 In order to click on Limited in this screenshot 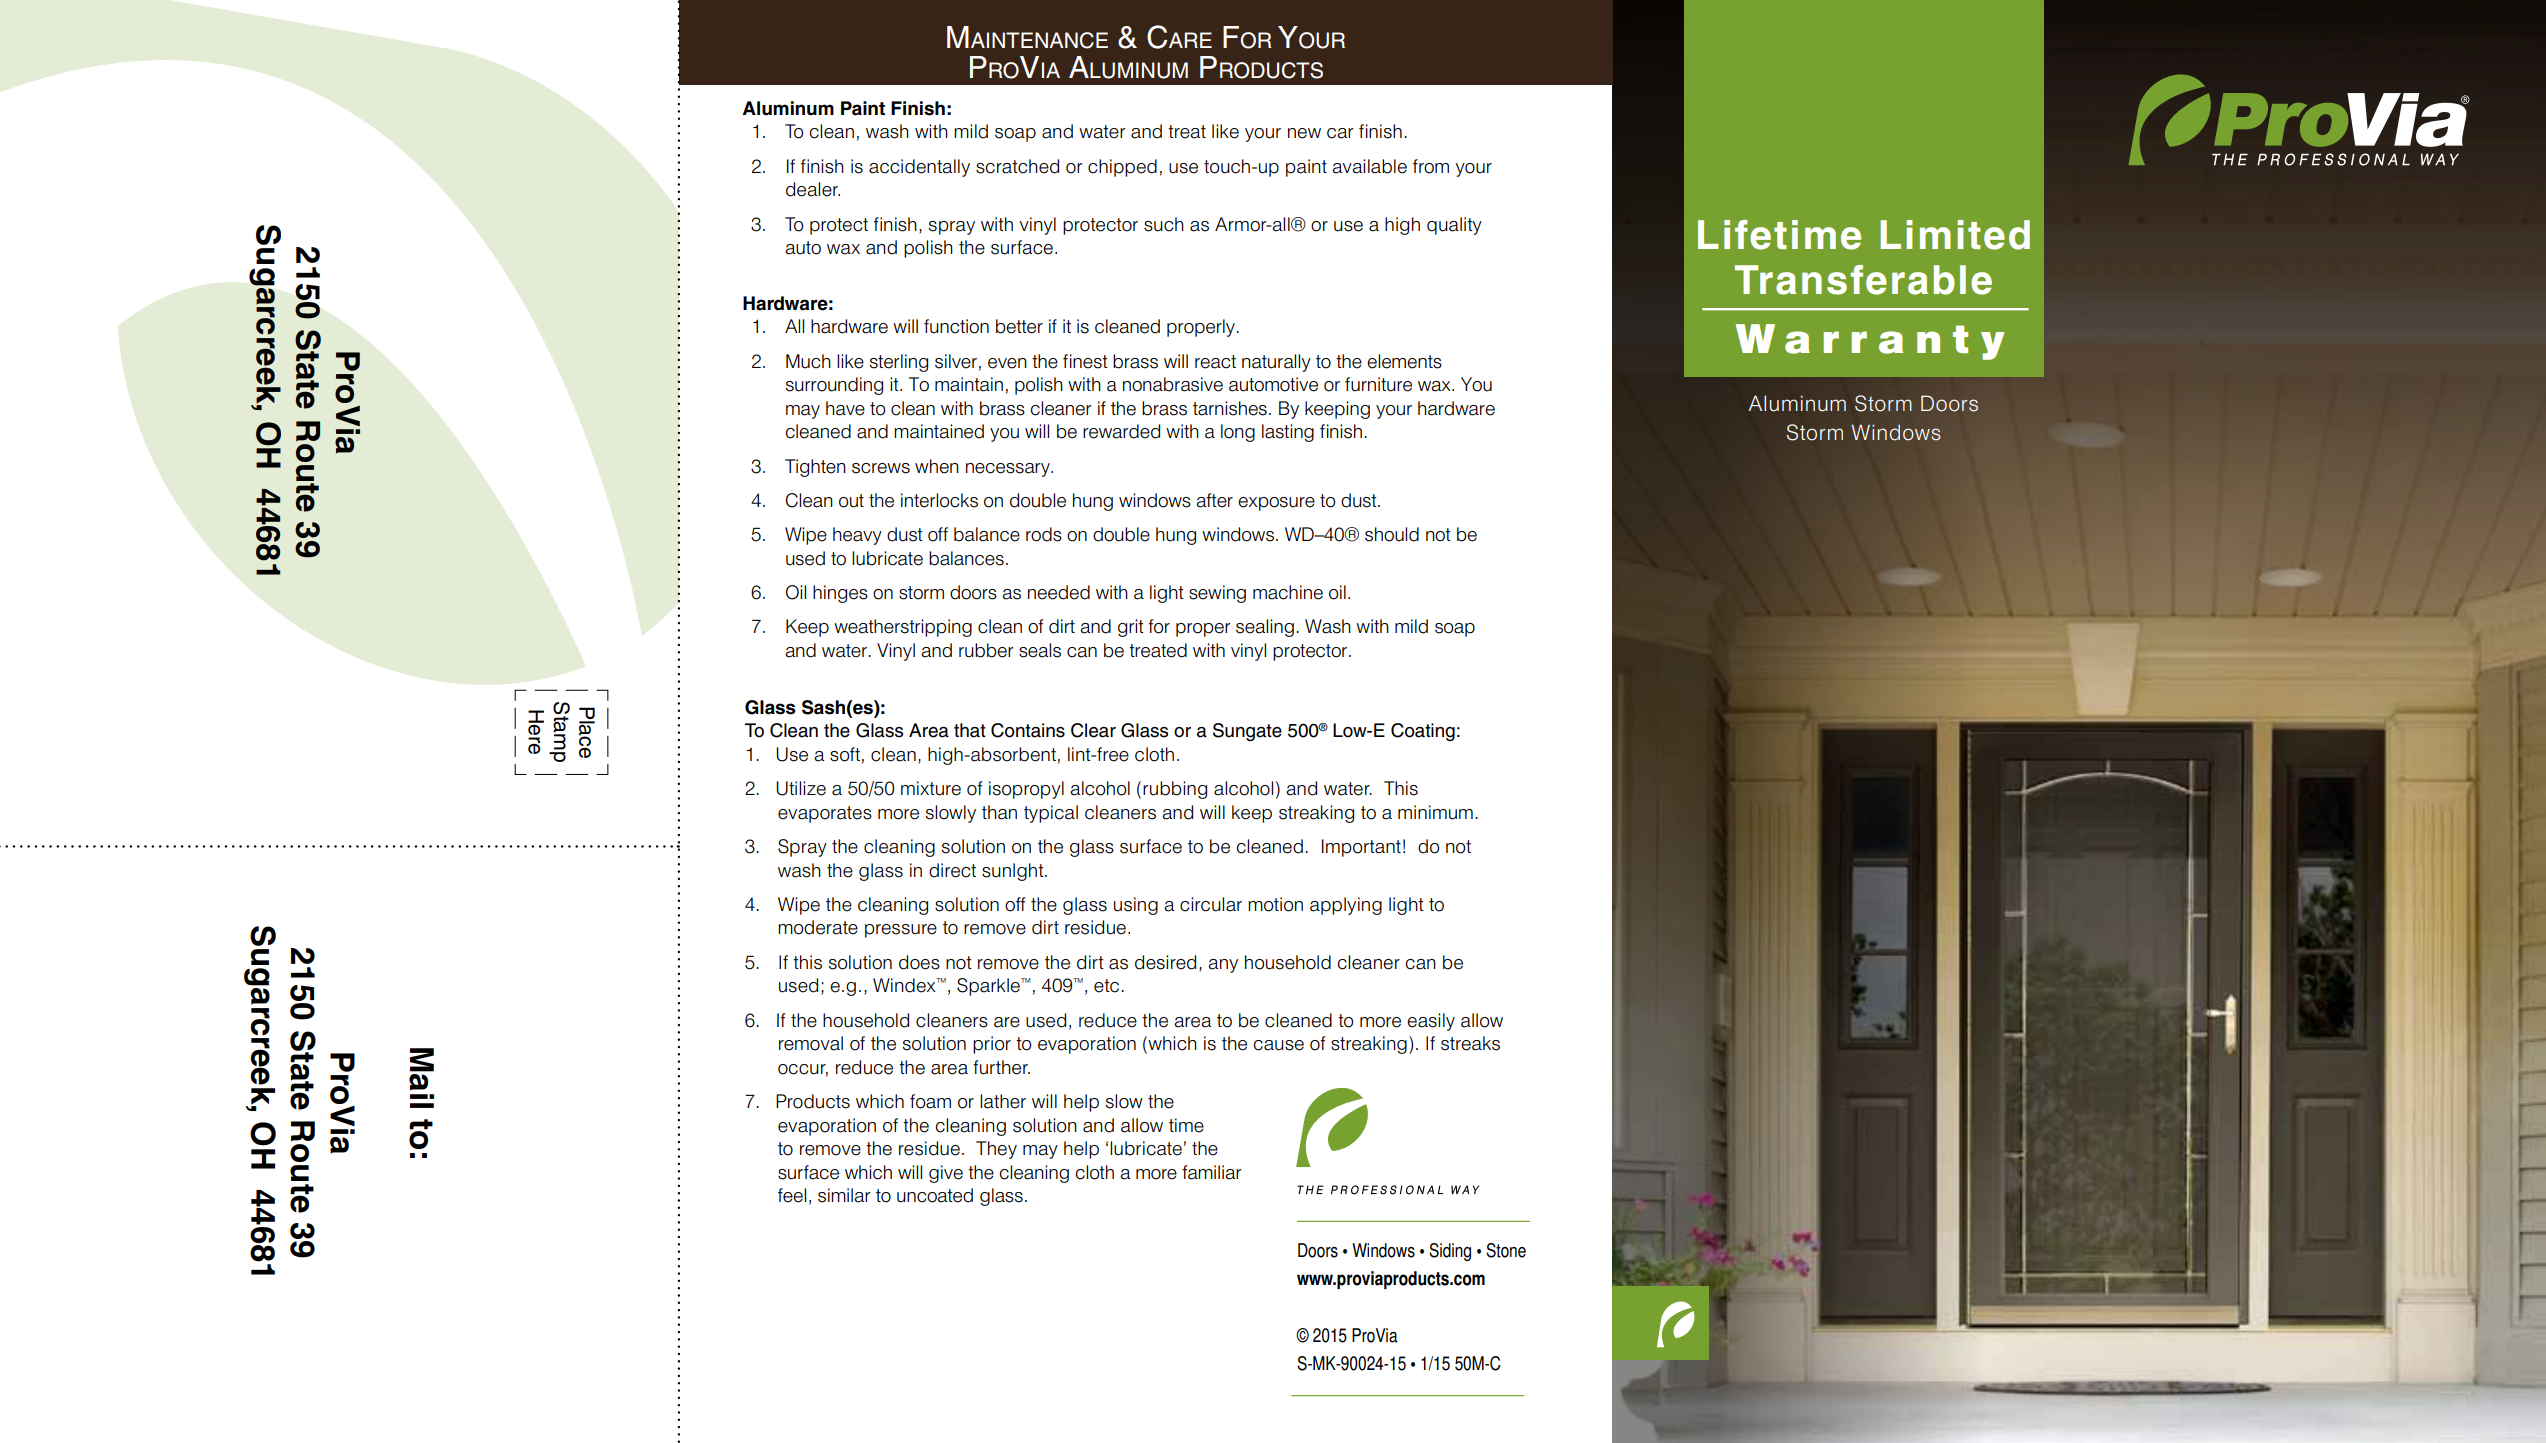, I will do `click(1955, 235)`.
